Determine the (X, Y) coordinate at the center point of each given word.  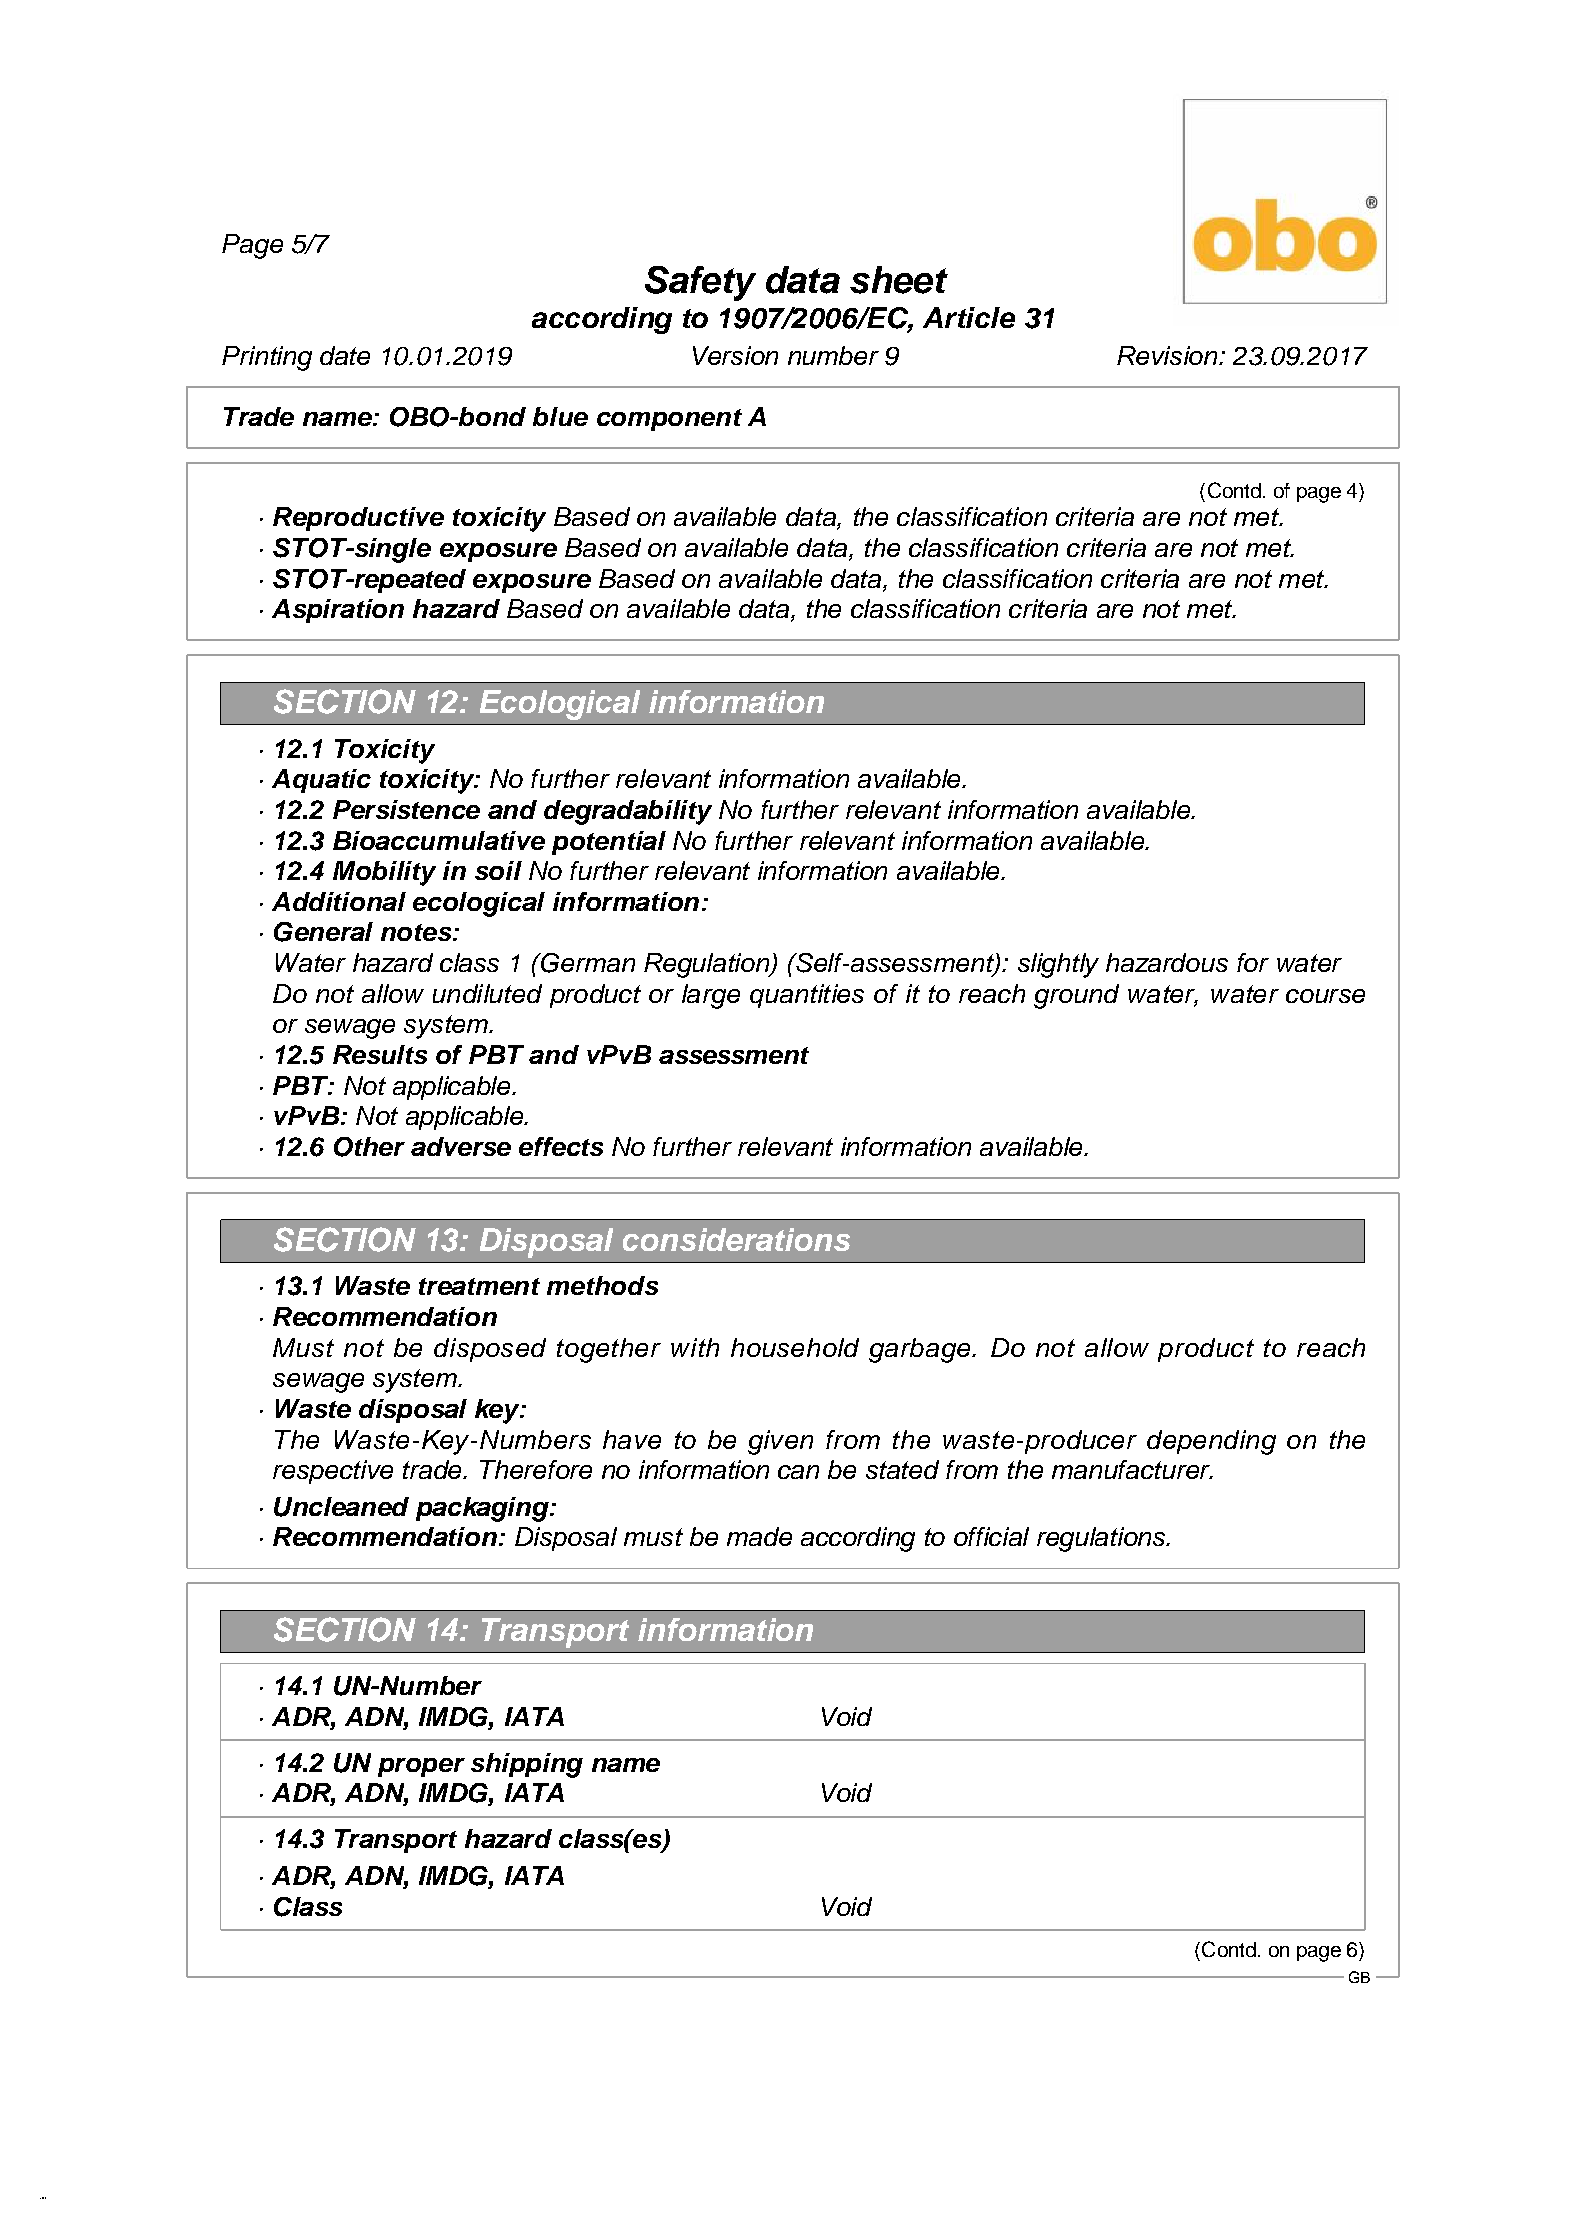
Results (380, 1054)
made (759, 1536)
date (345, 355)
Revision (1168, 355)
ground (1076, 996)
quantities (807, 996)
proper (421, 1767)
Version (735, 355)
